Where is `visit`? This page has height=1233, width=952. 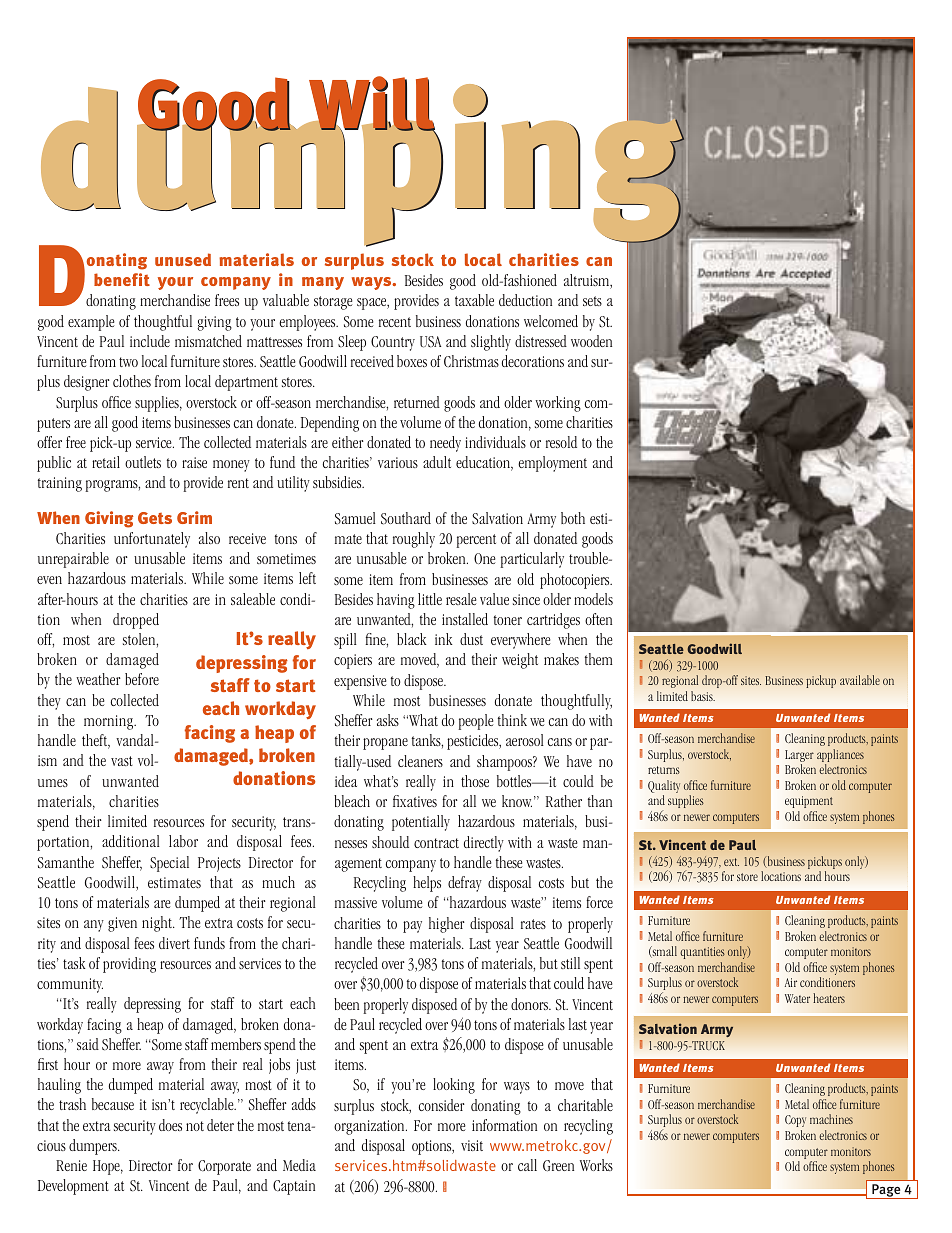
visit is located at coordinates (472, 1145).
